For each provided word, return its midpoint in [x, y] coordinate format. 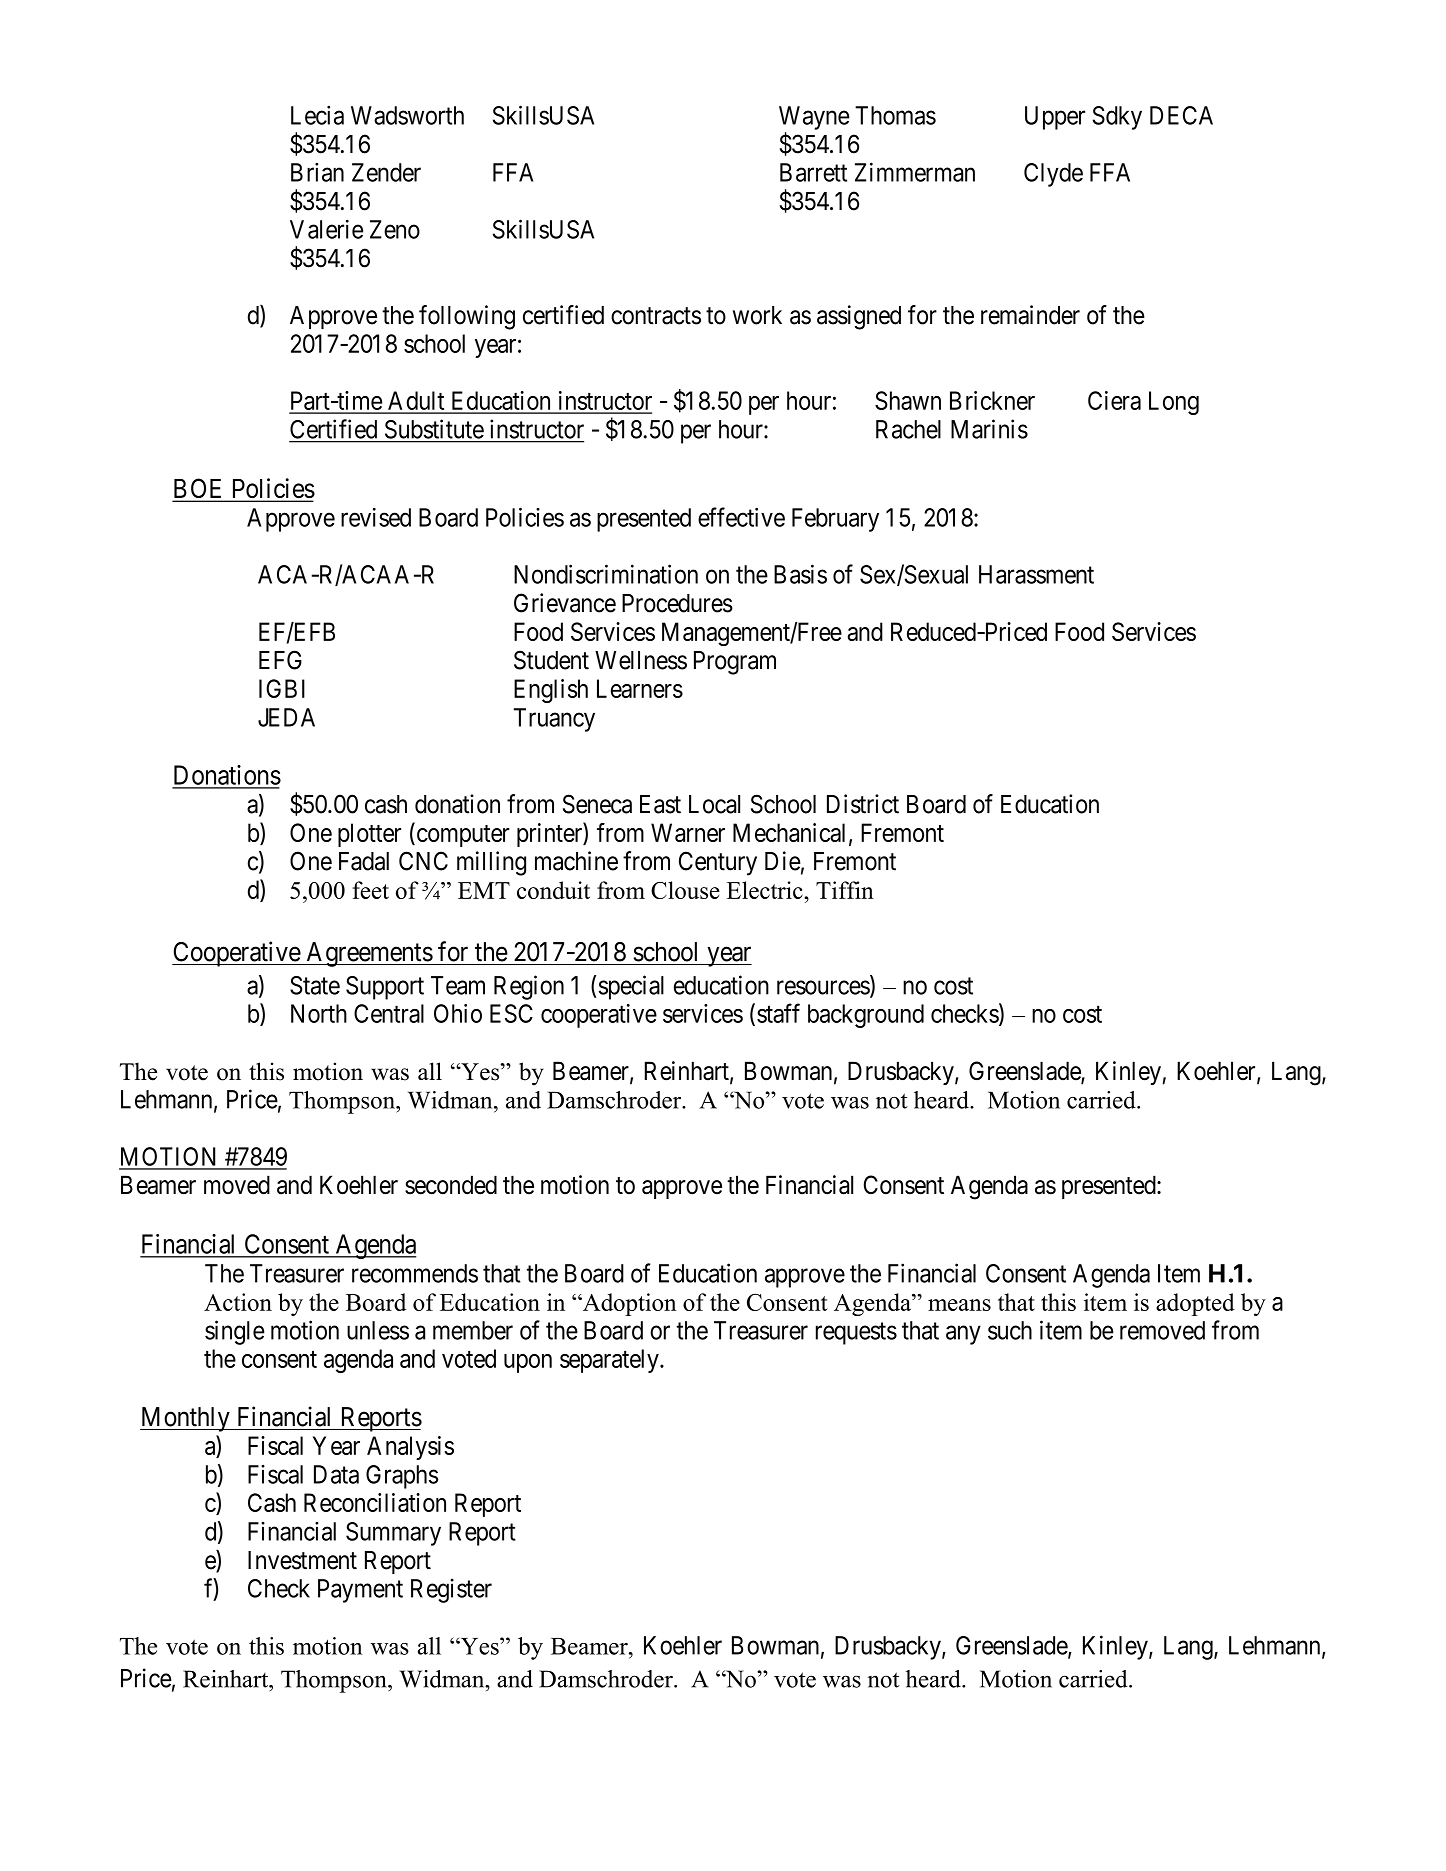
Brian [317, 172]
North [319, 1013]
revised [376, 517]
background [866, 1016]
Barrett [813, 172]
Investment [302, 1560]
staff [778, 1013]
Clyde [1053, 175]
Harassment [1036, 574]
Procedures [677, 603]
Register [451, 1590]
